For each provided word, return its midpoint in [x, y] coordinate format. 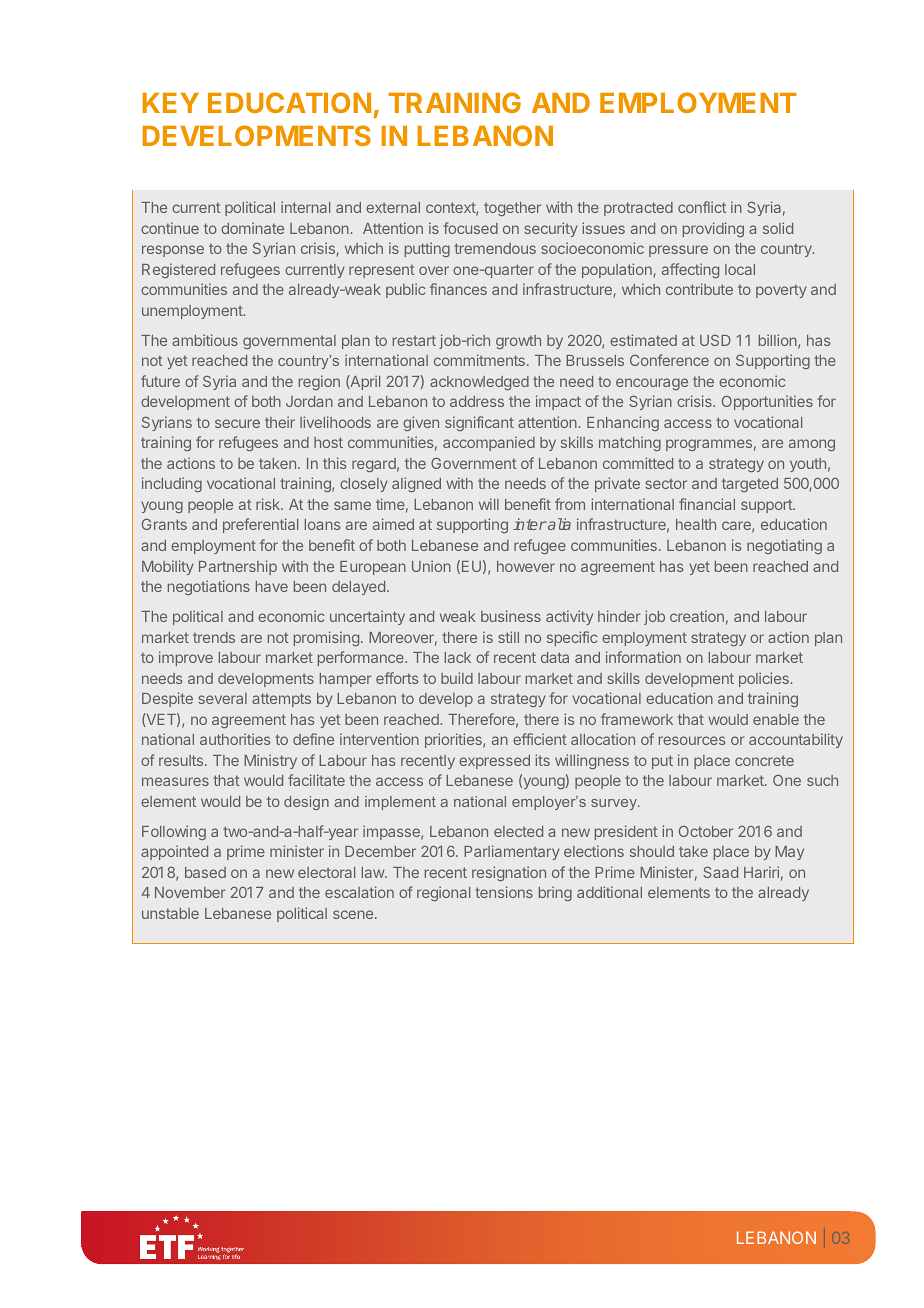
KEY [170, 103]
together [512, 209]
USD [715, 340]
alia [558, 524]
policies [764, 679]
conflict [702, 207]
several [222, 698]
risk [269, 504]
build [457, 678]
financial [707, 504]
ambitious [205, 340]
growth [518, 342]
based [205, 872]
